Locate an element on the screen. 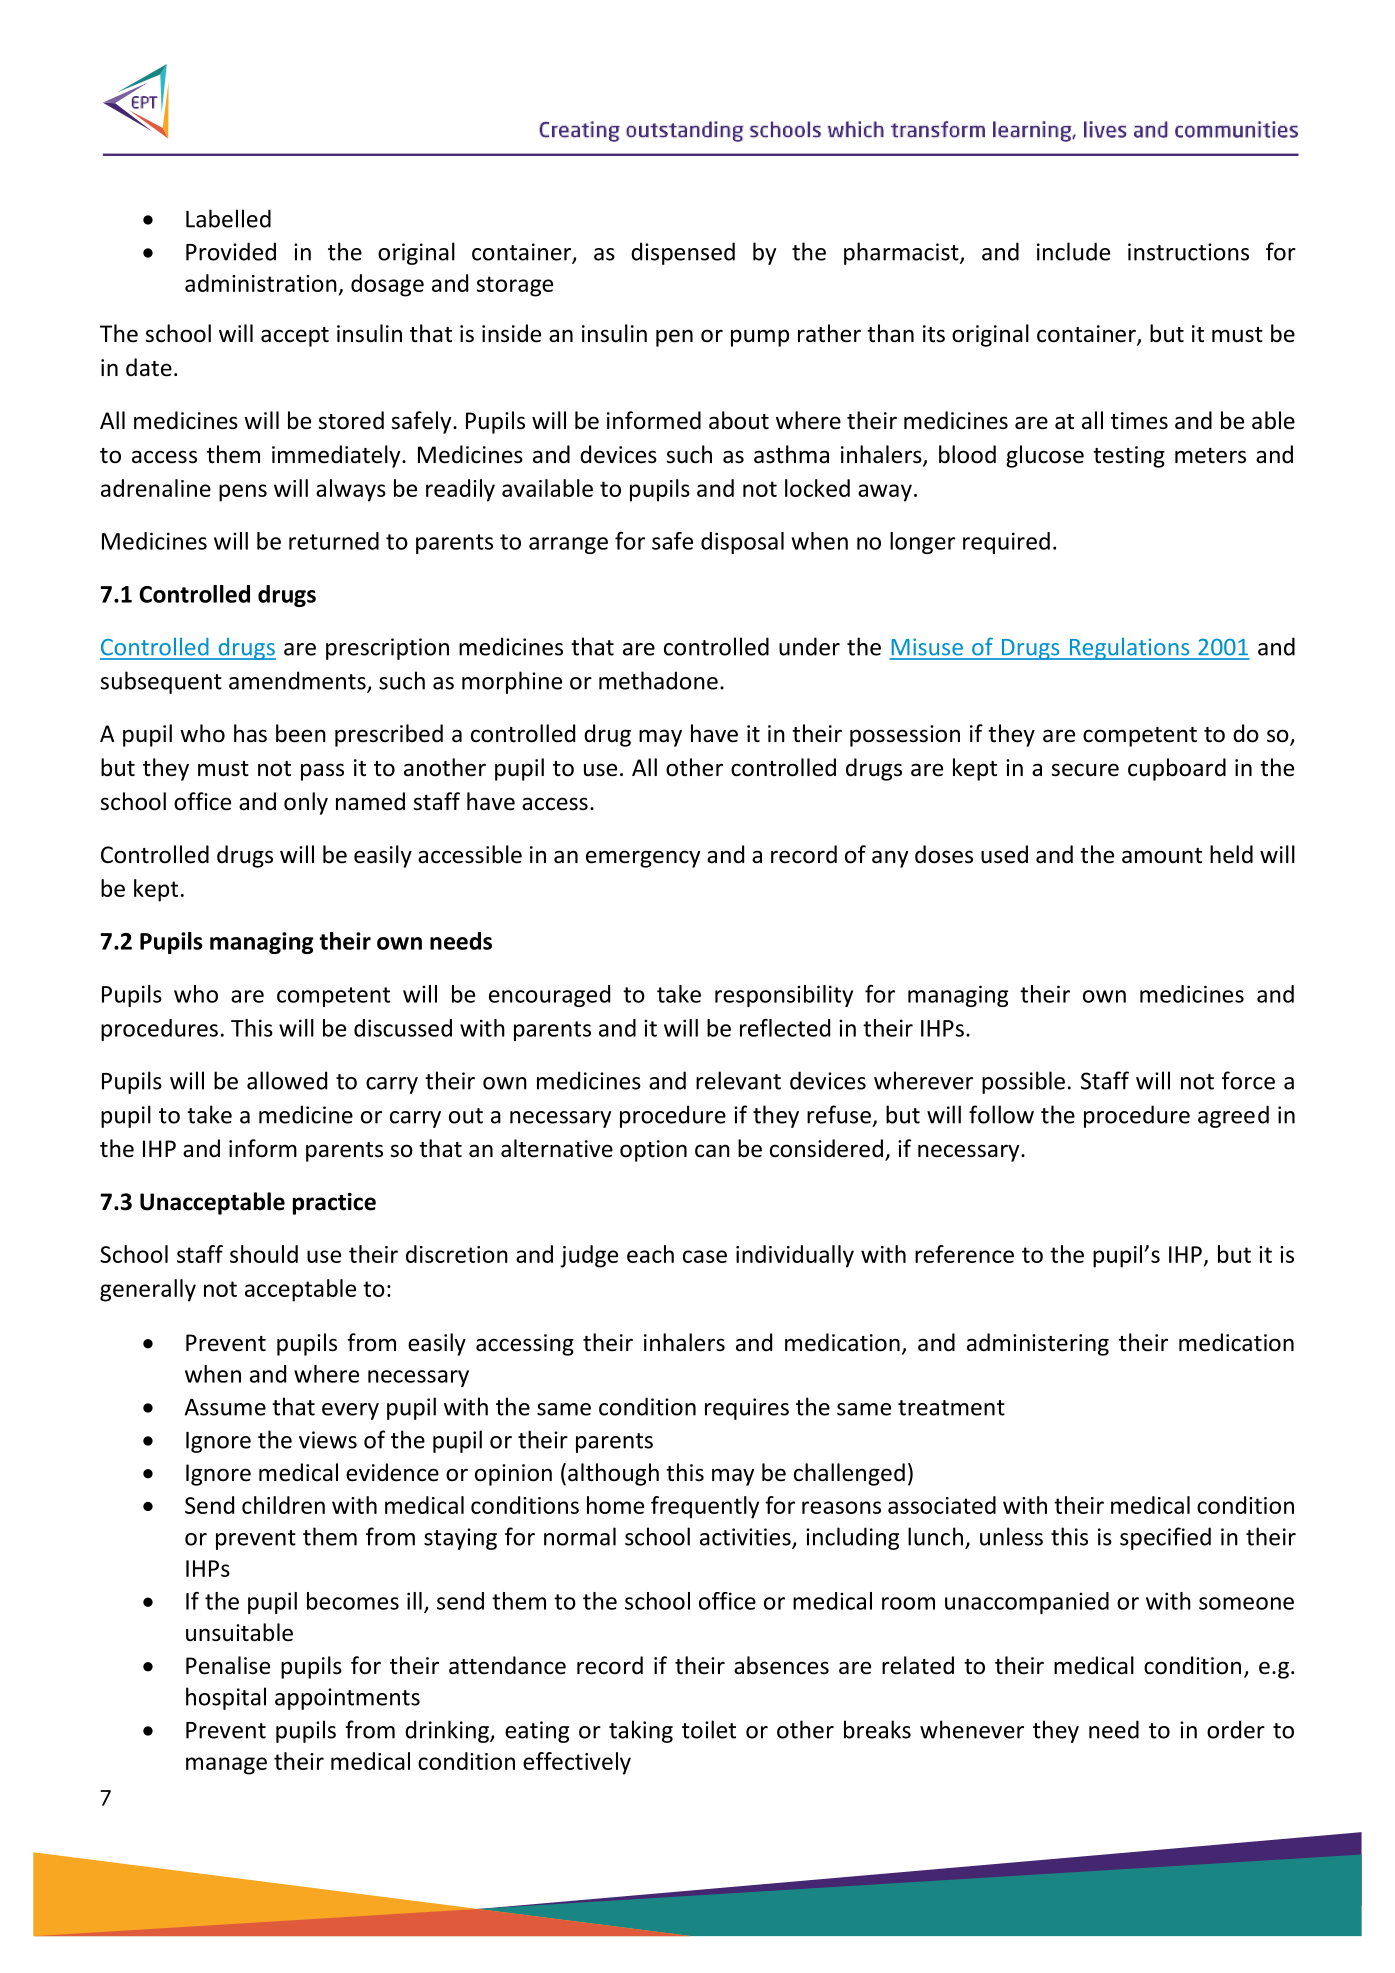 This screenshot has width=1395, height=1973. pump is located at coordinates (760, 338).
